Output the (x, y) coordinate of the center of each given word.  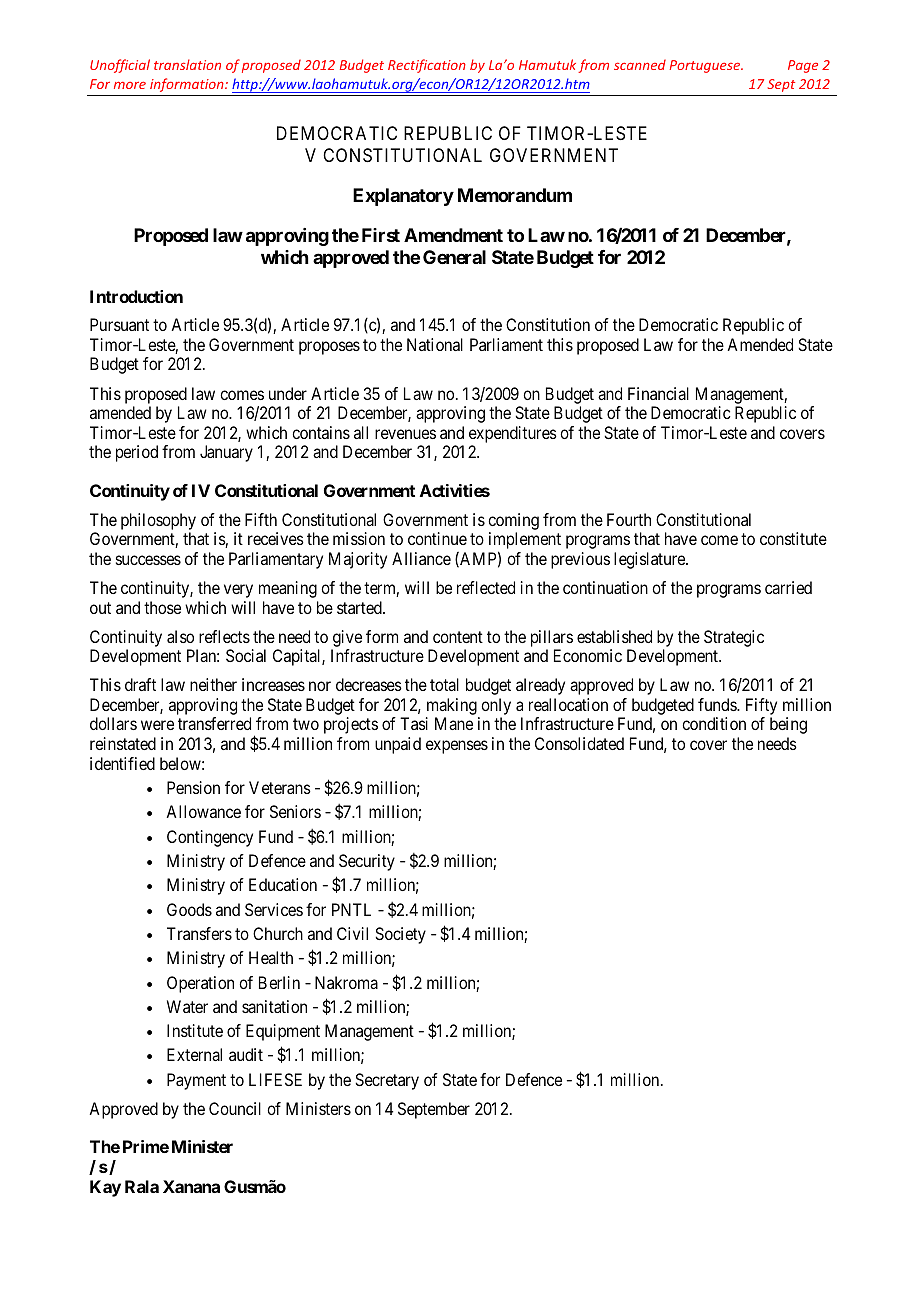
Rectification (427, 66)
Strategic (734, 638)
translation (187, 64)
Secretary (387, 1081)
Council (235, 1108)
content (458, 637)
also (180, 636)
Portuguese (706, 66)
